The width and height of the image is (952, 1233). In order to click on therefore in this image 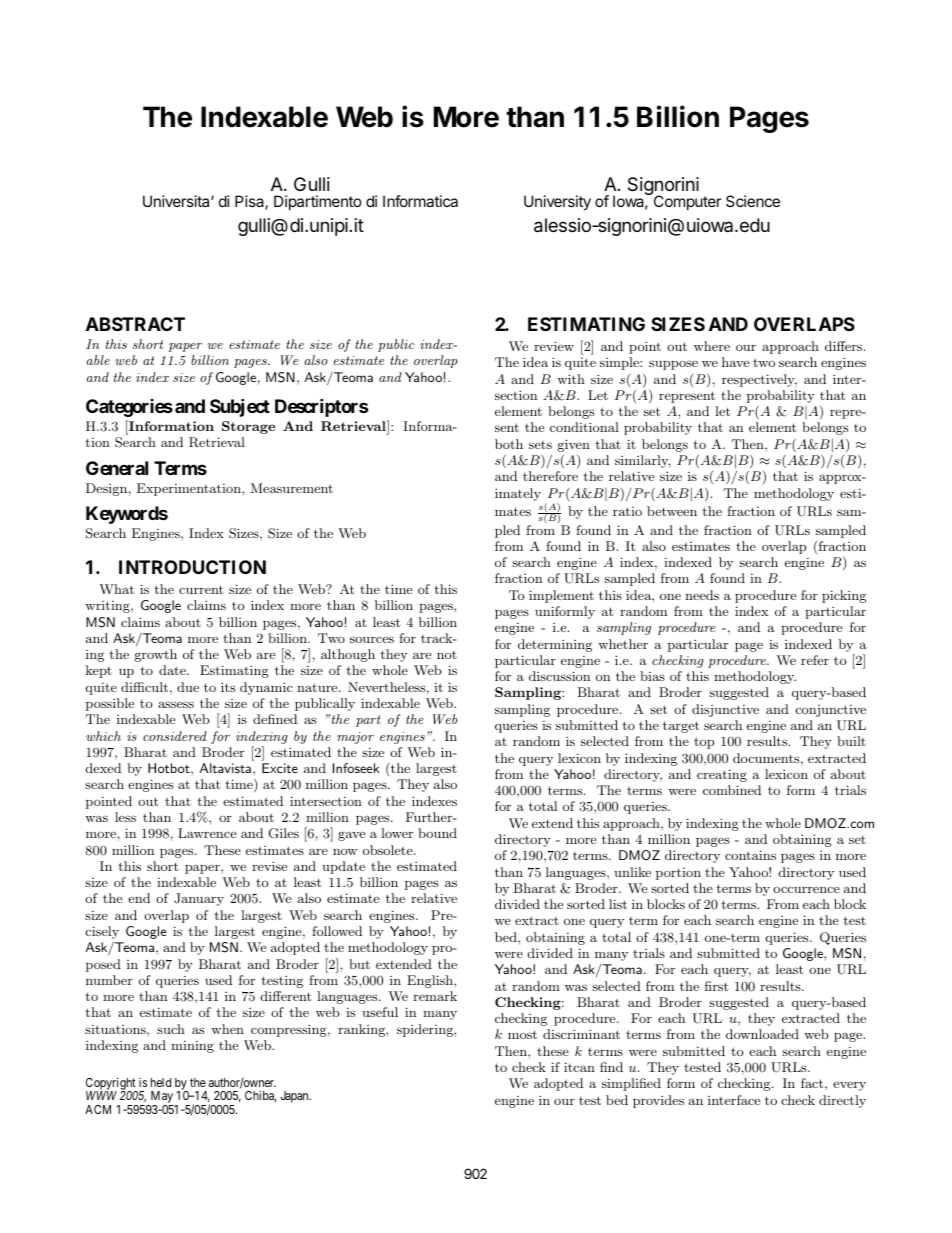, I will do `click(550, 476)`.
